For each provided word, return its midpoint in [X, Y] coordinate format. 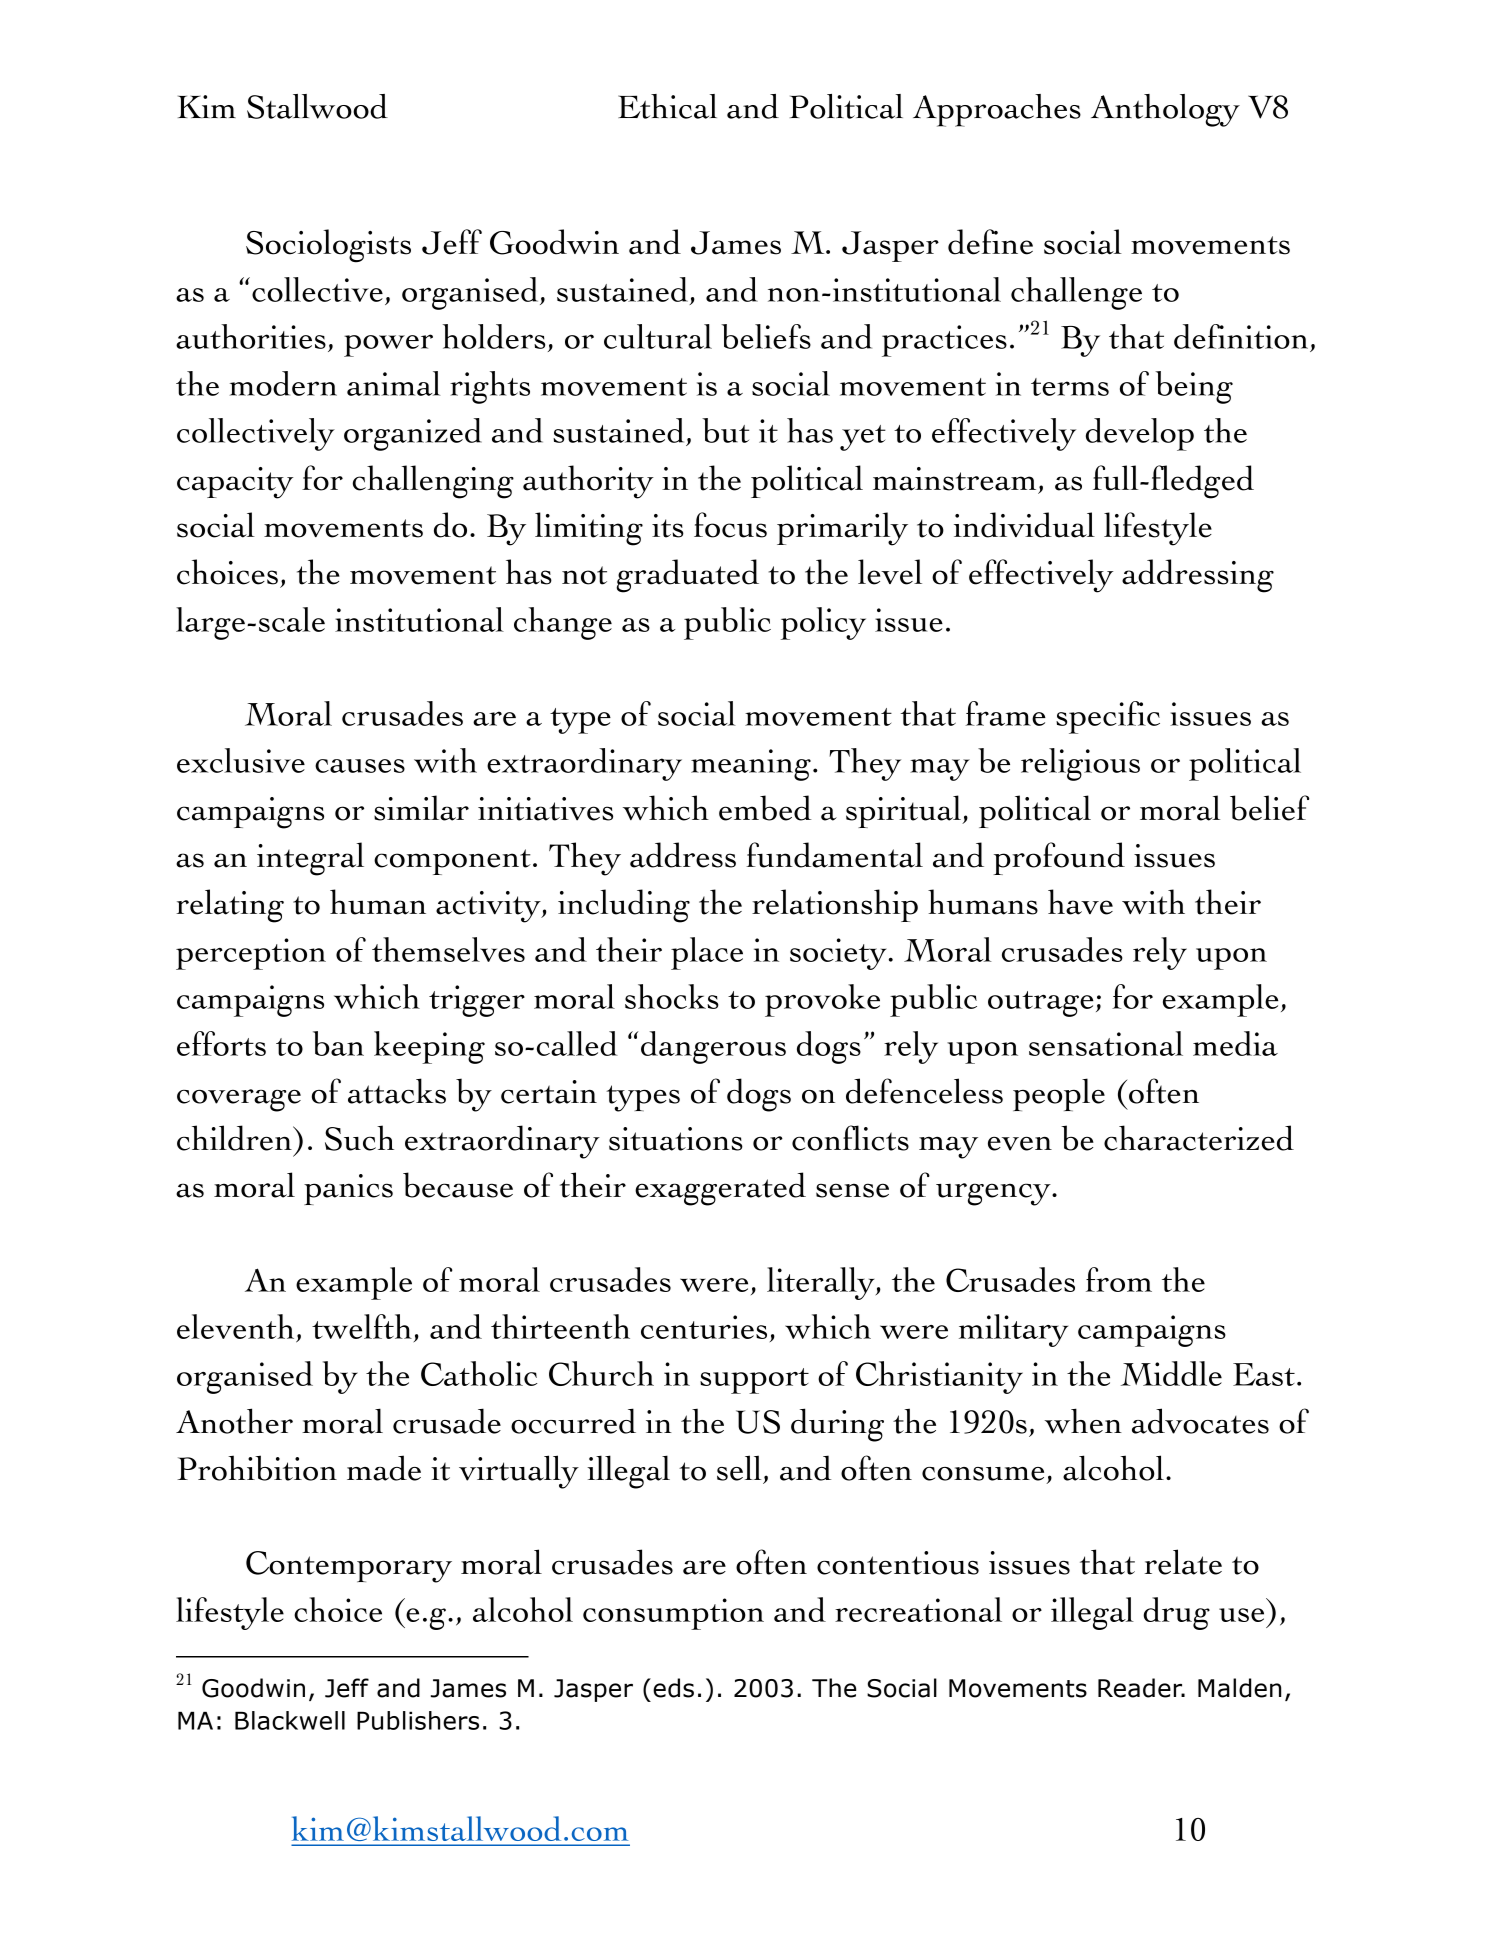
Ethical [667, 106]
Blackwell [290, 1720]
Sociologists [328, 246]
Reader [1141, 1688]
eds [673, 1688]
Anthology [1165, 110]
